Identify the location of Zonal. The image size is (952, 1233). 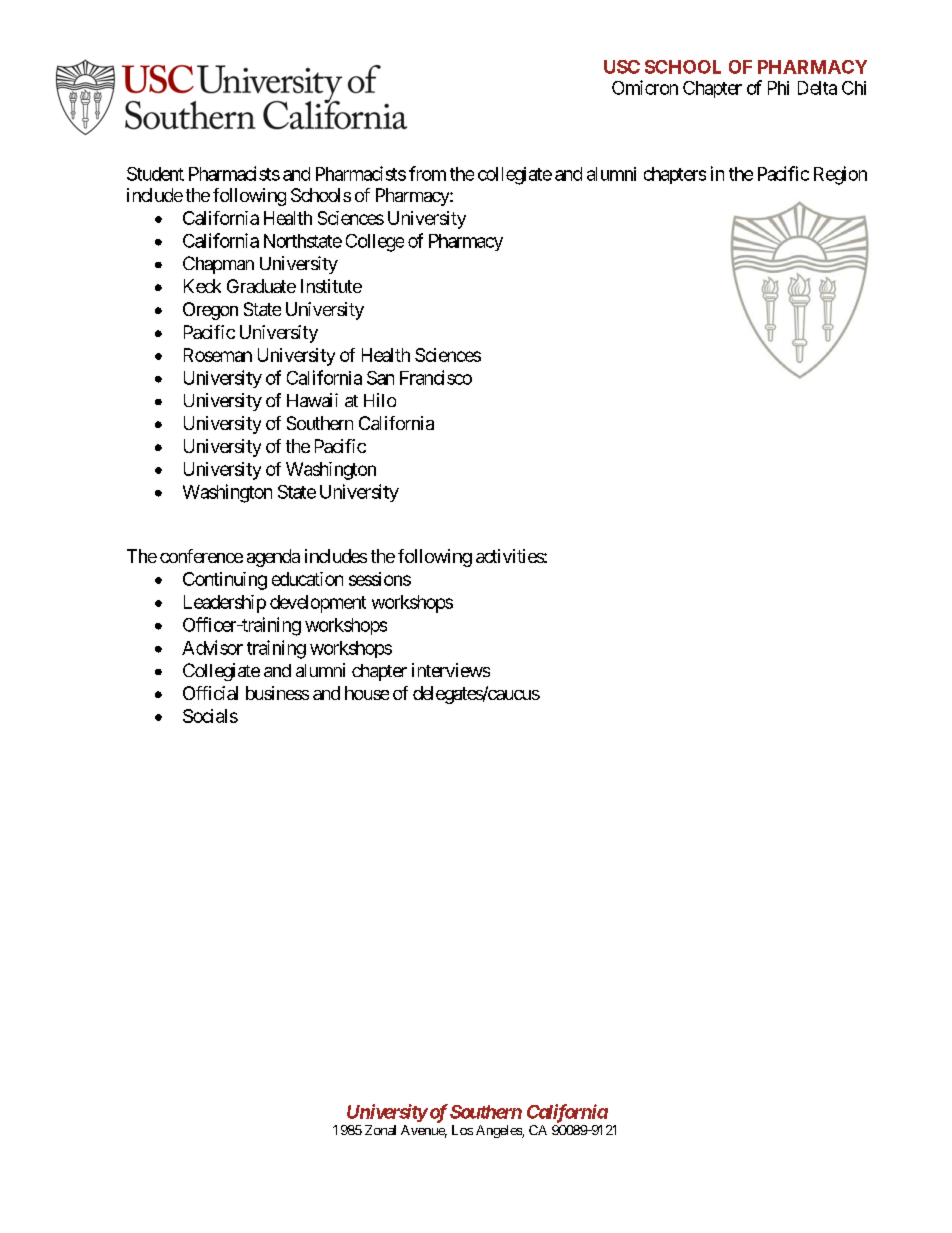
(380, 1130).
